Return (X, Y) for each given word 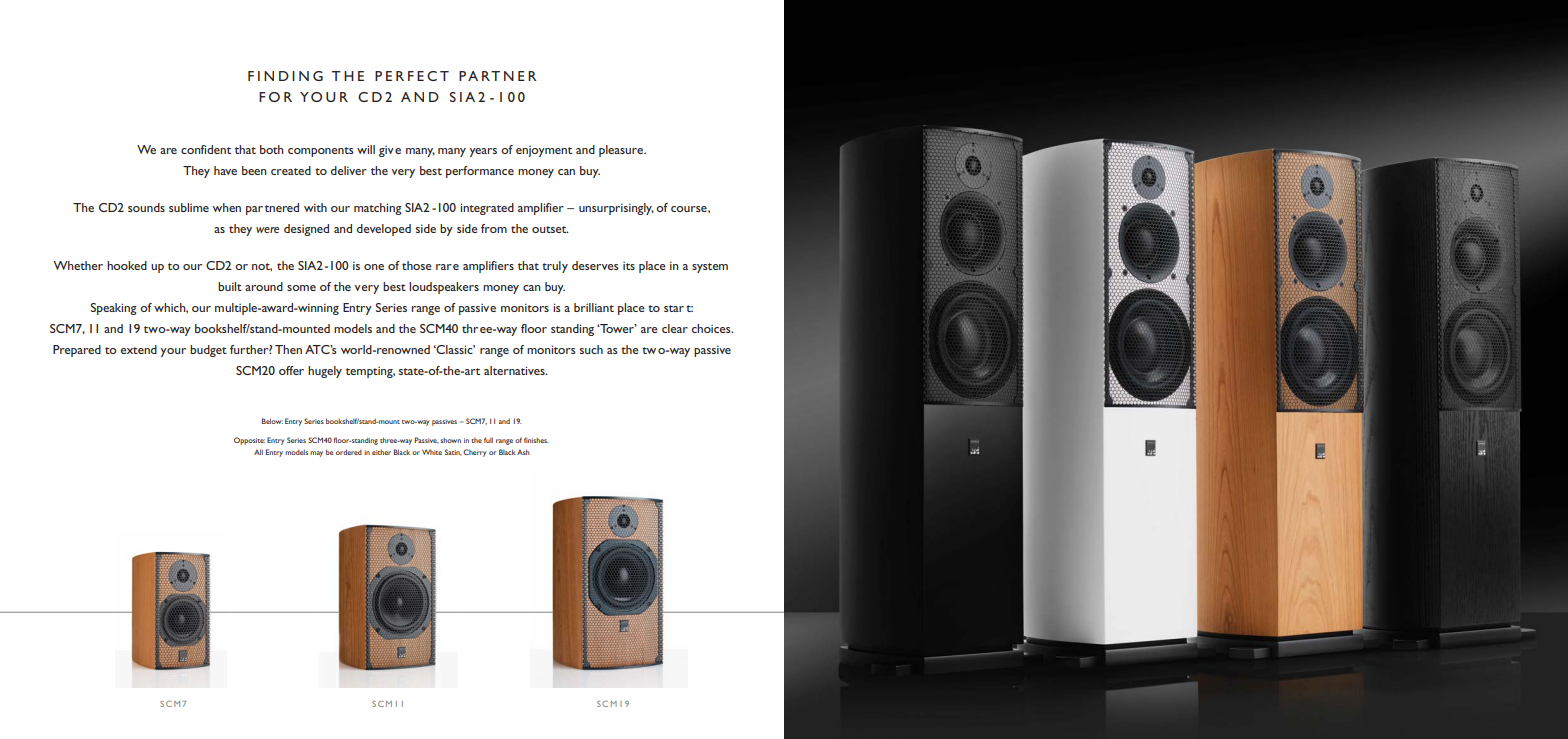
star (674, 308)
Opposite (249, 441)
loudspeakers (444, 288)
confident (206, 149)
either (381, 452)
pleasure (622, 151)
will (366, 149)
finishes (536, 440)
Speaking (114, 309)
